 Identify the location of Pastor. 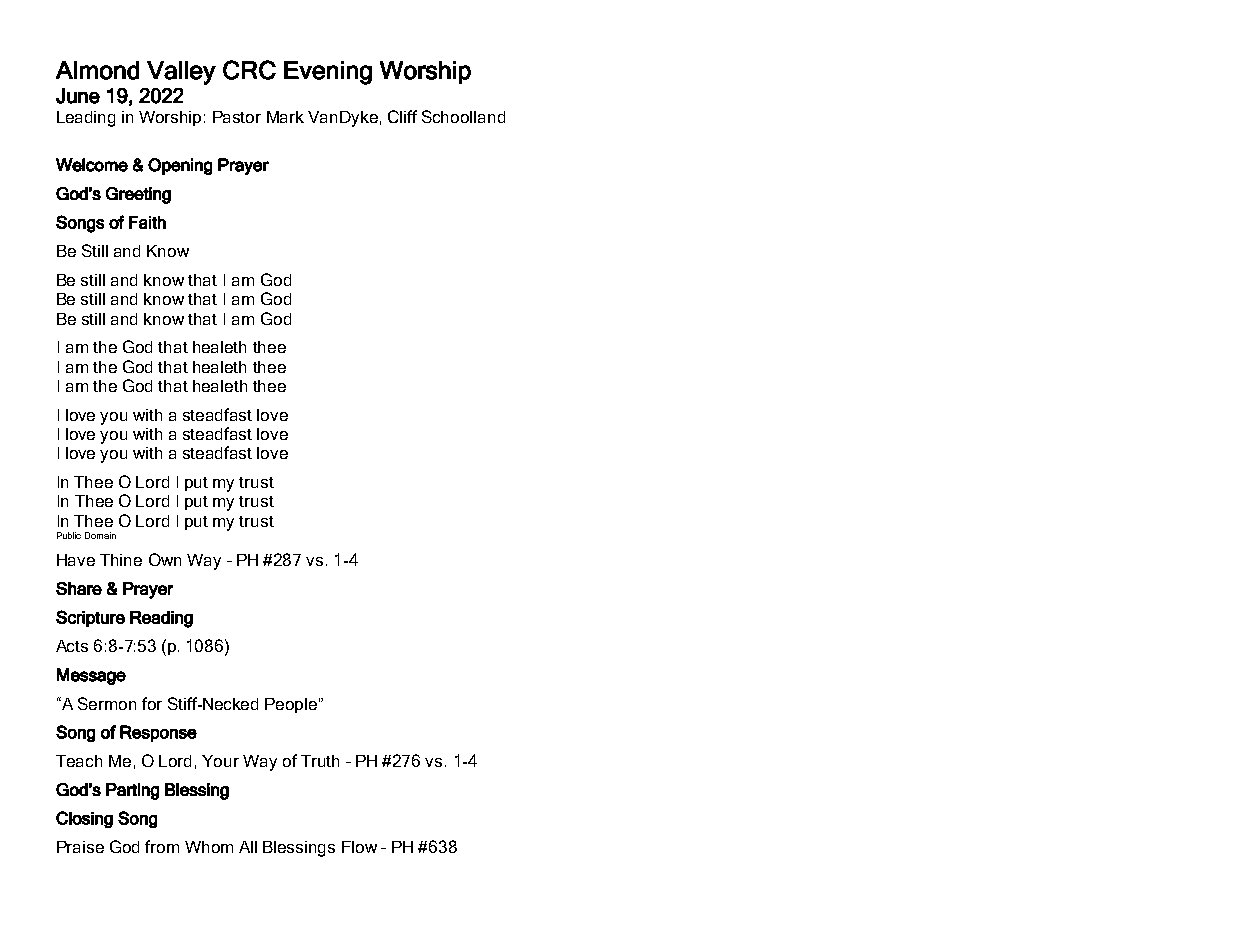
(237, 117).
